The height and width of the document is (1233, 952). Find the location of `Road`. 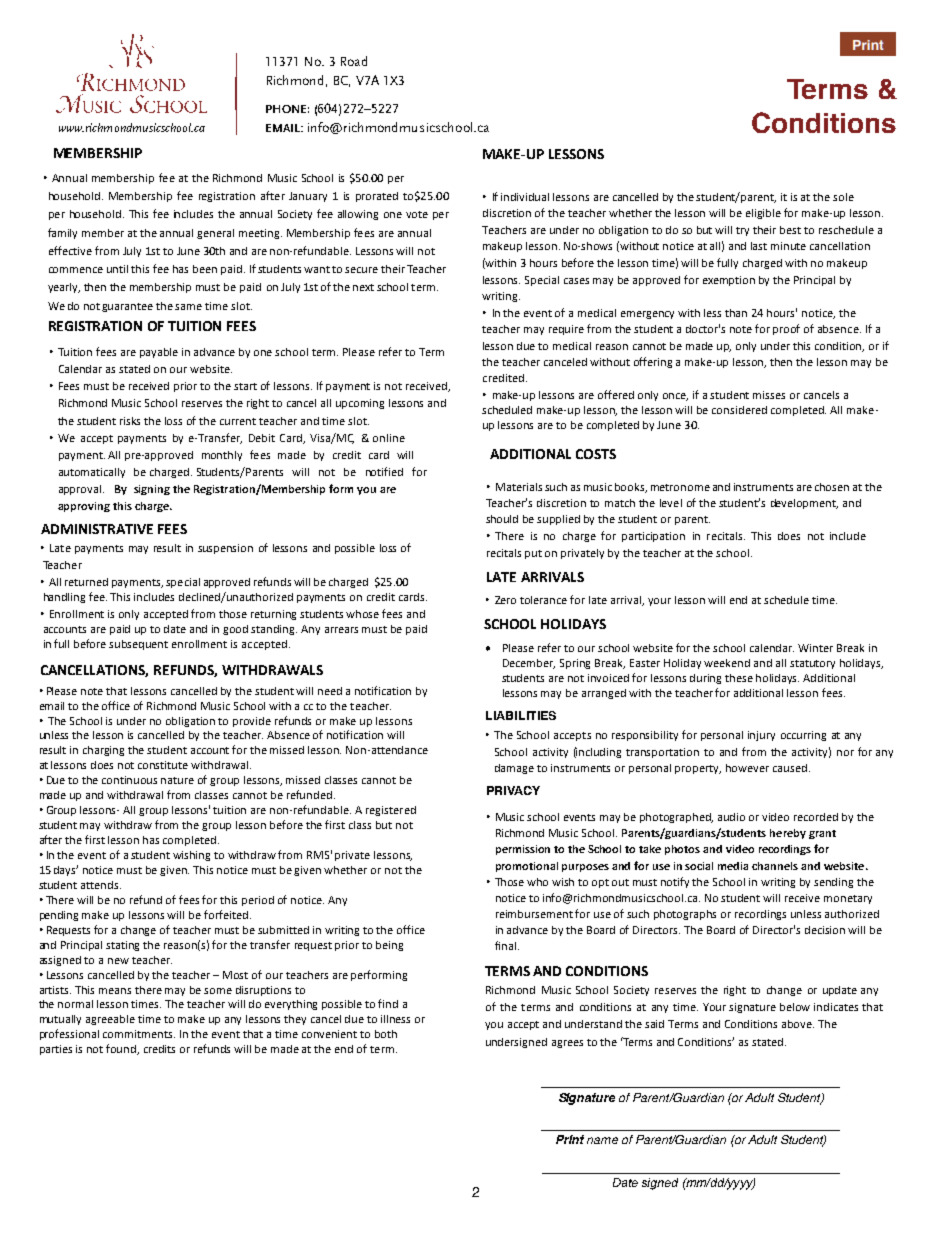

Road is located at coordinates (354, 61).
